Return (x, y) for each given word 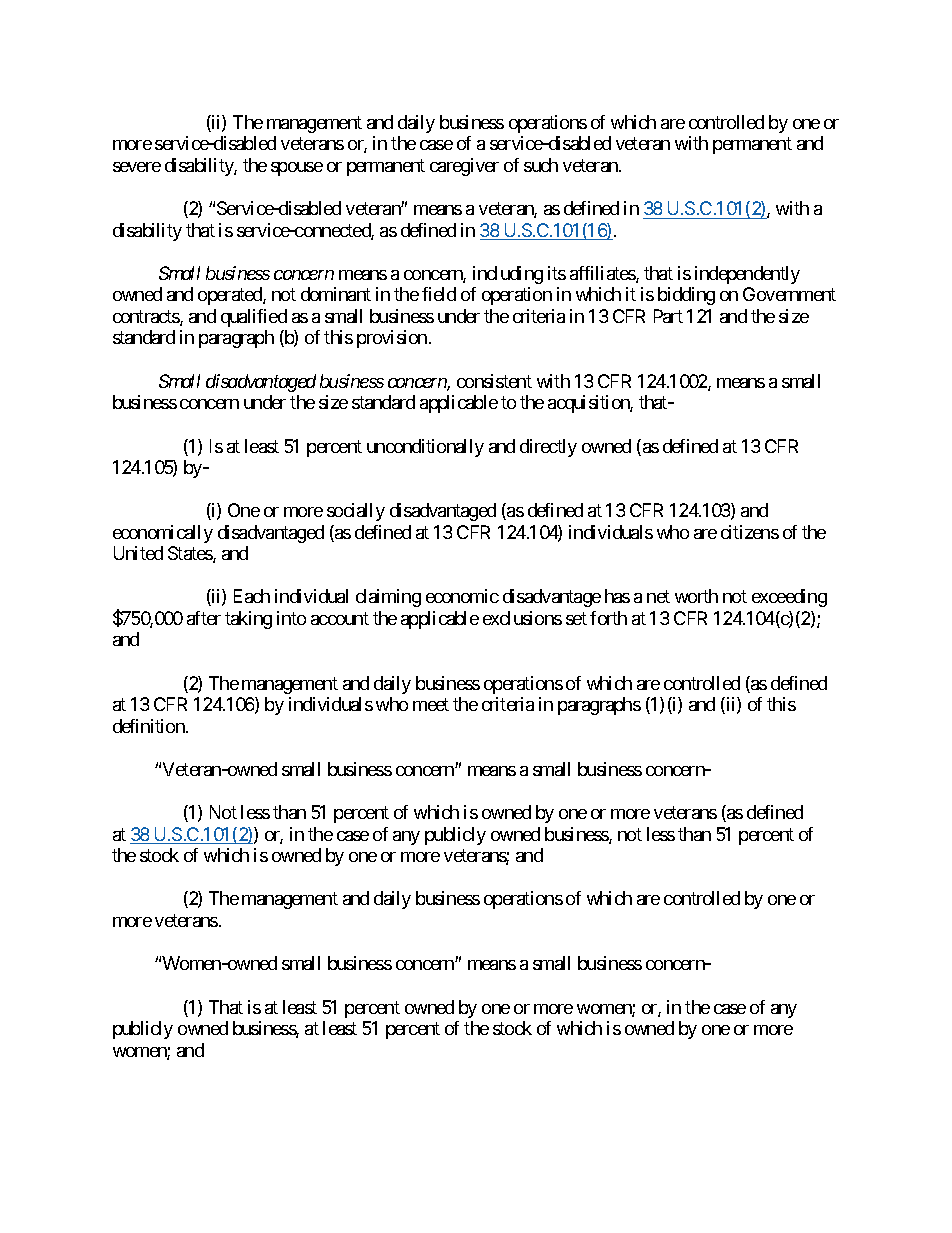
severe (137, 167)
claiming (388, 598)
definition (150, 726)
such (541, 165)
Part (668, 316)
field (439, 294)
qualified (254, 318)
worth (696, 596)
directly (548, 448)
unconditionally (425, 448)
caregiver (464, 167)
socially (356, 512)
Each (252, 596)
